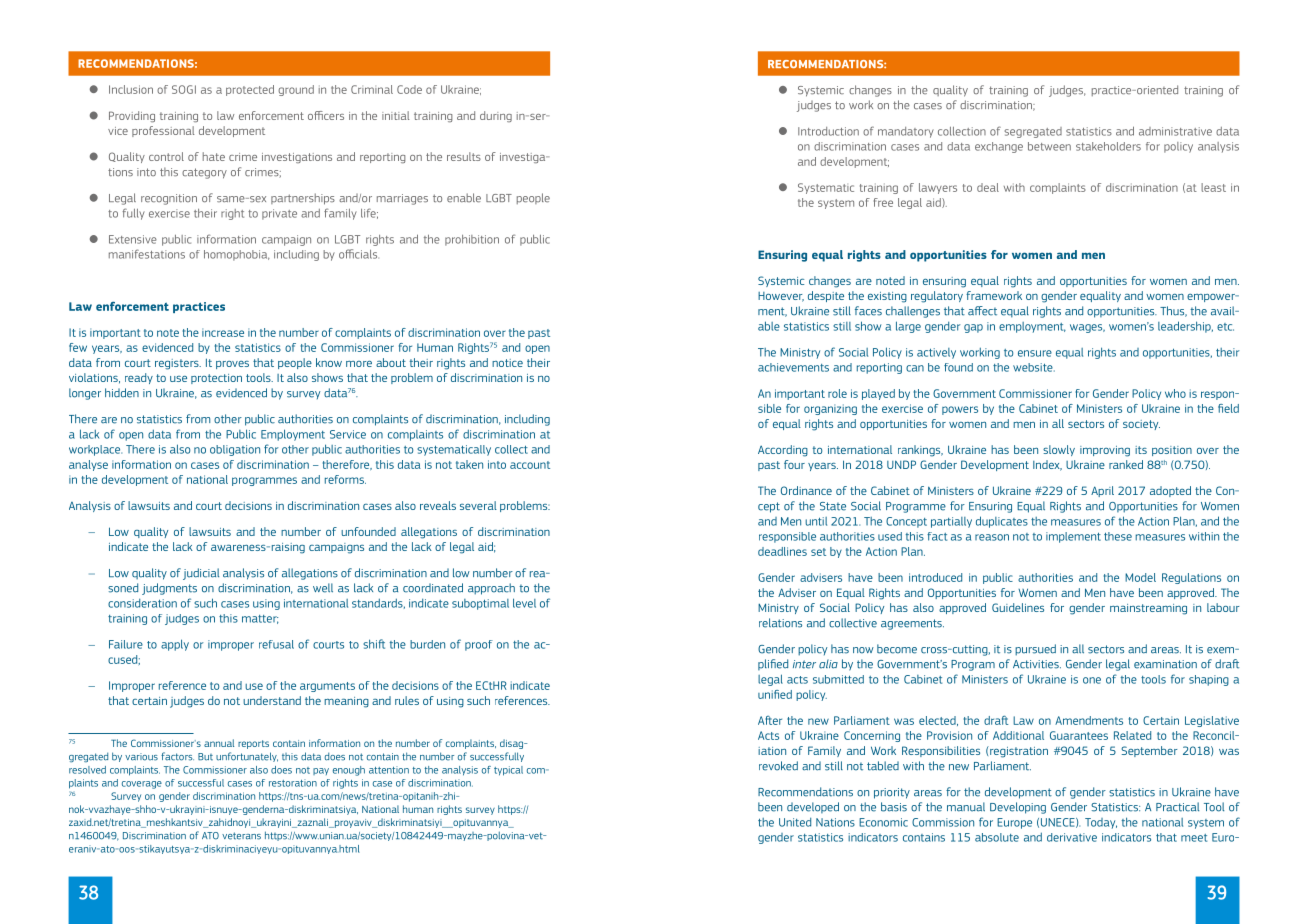 The width and height of the screenshot is (1308, 924). I want to click on veterans, so click(241, 836).
